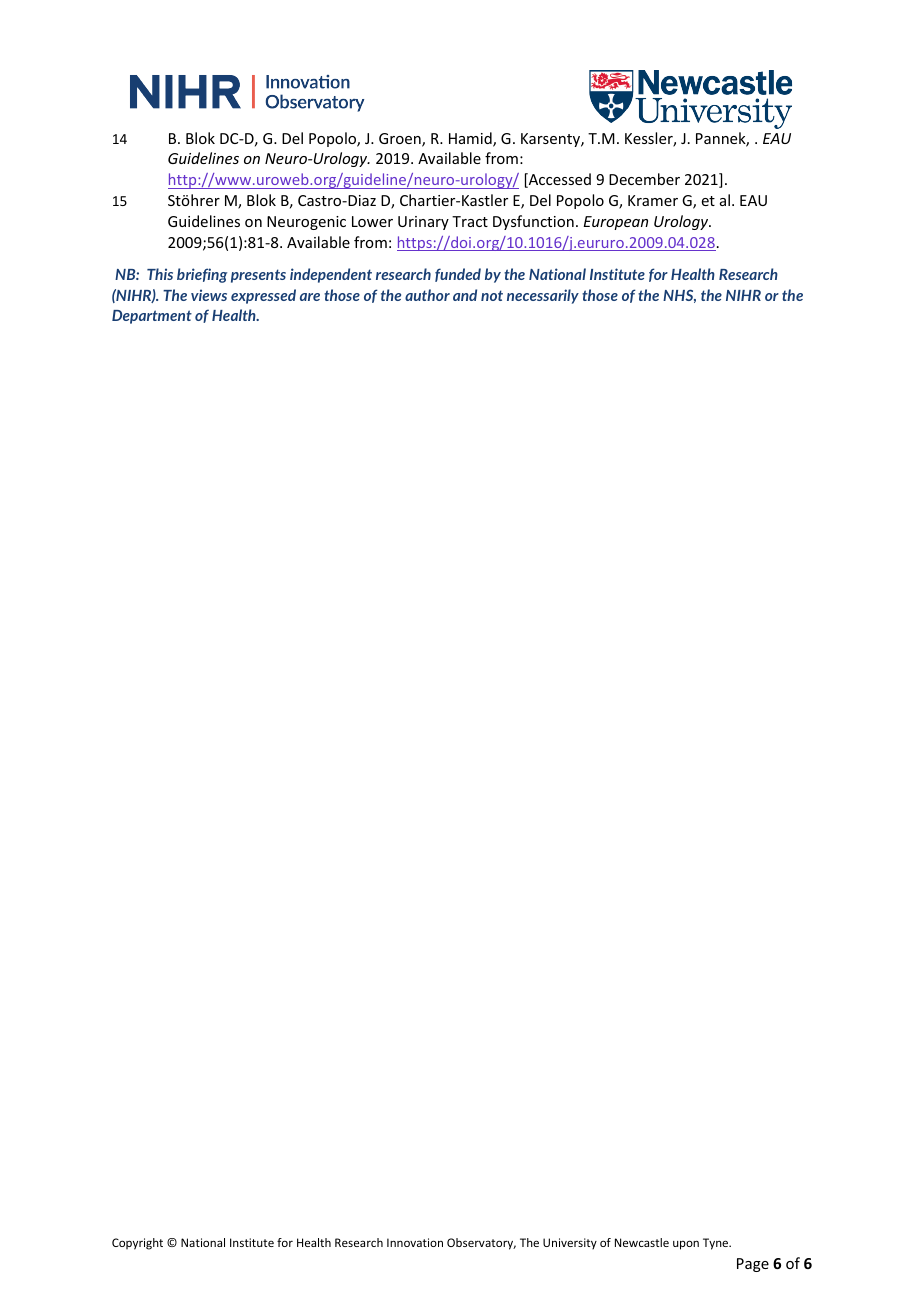 Image resolution: width=924 pixels, height=1308 pixels. What do you see at coordinates (209, 295) in the document?
I see `views` at bounding box center [209, 295].
